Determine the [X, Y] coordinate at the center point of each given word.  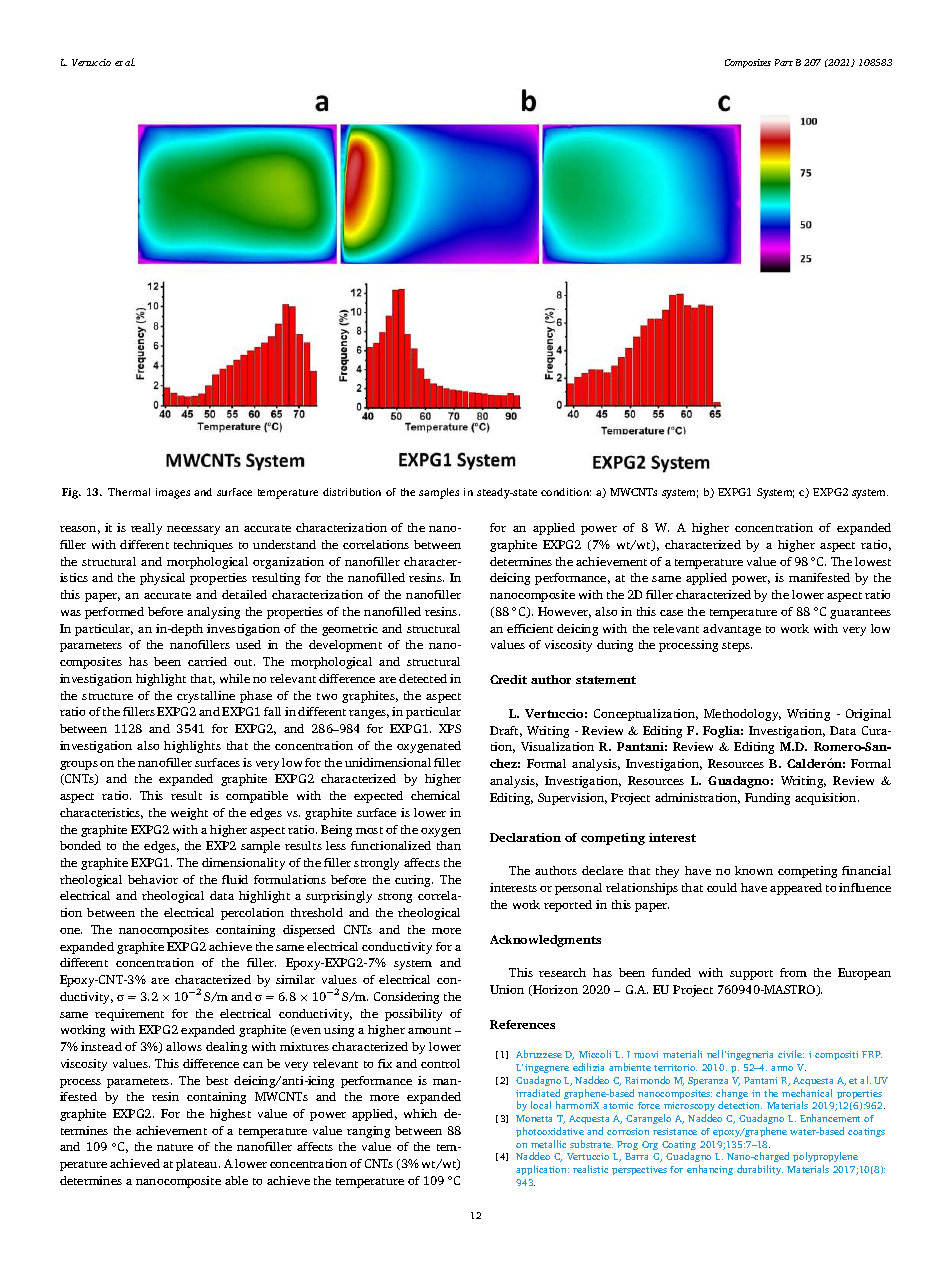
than [449, 845]
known [754, 870]
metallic [548, 1144]
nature [175, 1147]
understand [284, 544]
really [146, 529]
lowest [873, 561]
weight [189, 814]
